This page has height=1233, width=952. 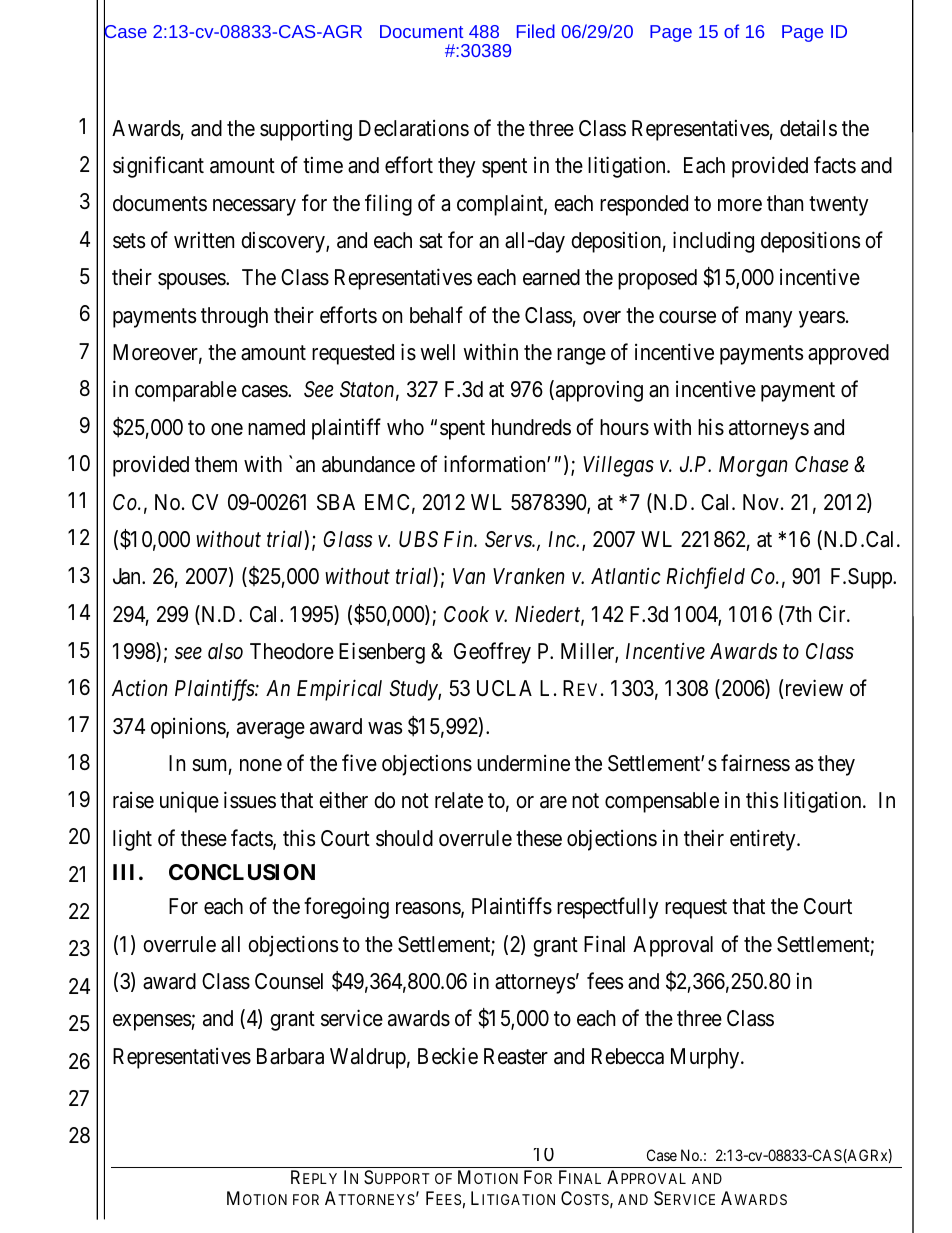 What do you see at coordinates (459, 800) in the page?
I see `relate` at bounding box center [459, 800].
